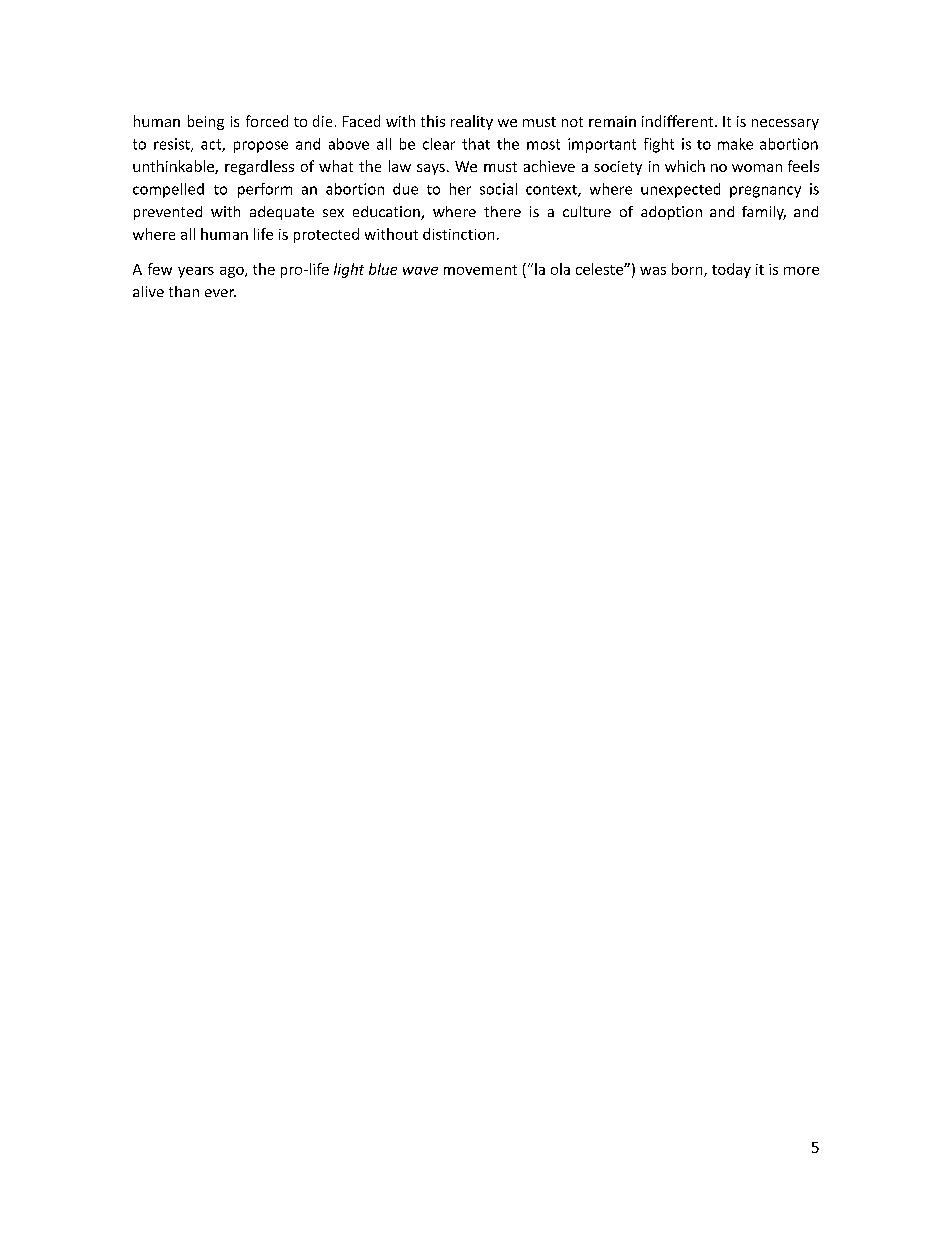  What do you see at coordinates (679, 121) in the screenshot?
I see `indifferent` at bounding box center [679, 121].
